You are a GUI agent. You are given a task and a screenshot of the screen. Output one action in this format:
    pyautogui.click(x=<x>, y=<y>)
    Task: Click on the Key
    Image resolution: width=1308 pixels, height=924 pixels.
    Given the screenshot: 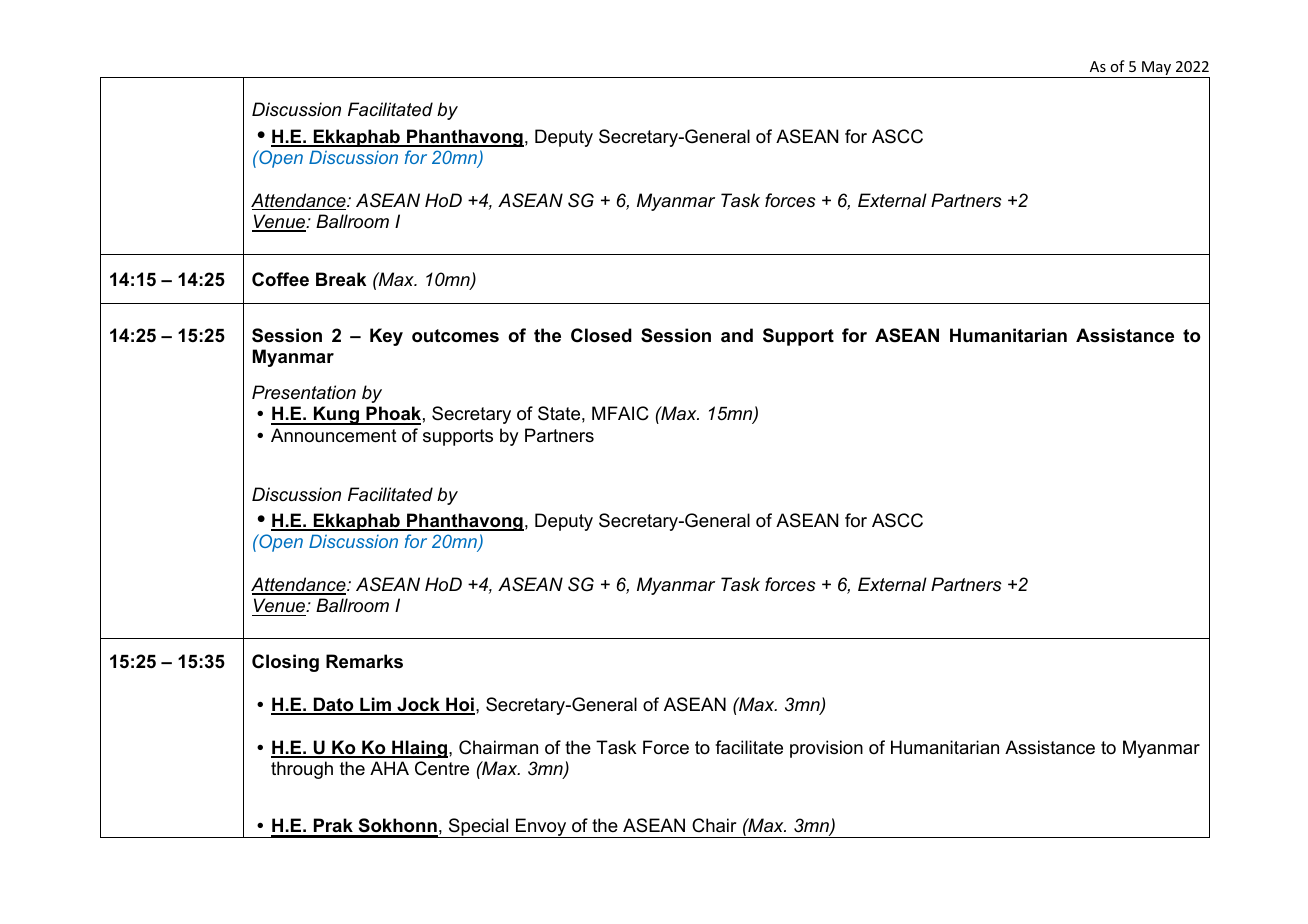 What is the action you would take?
    pyautogui.click(x=386, y=337)
